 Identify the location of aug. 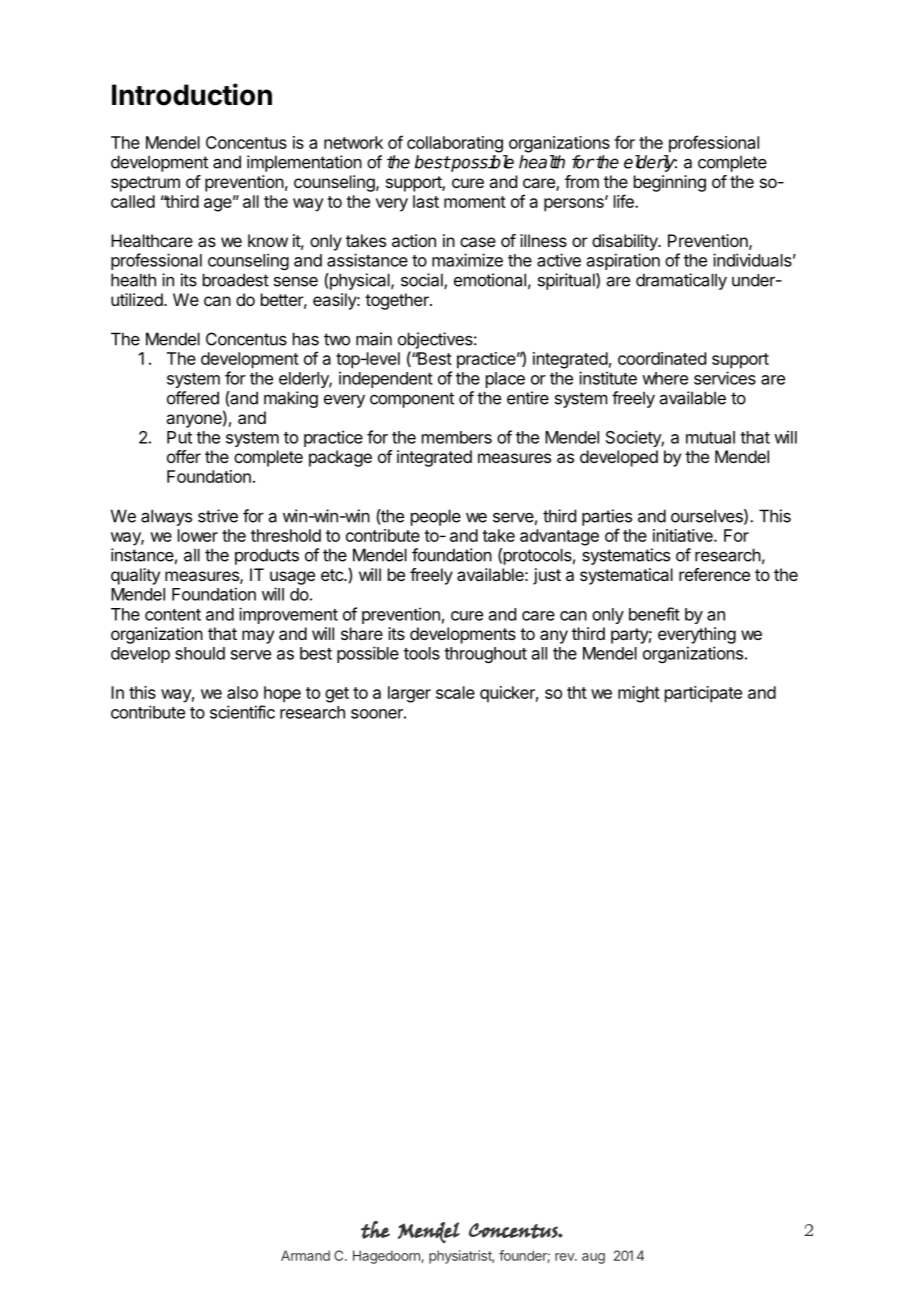
(593, 1258).
